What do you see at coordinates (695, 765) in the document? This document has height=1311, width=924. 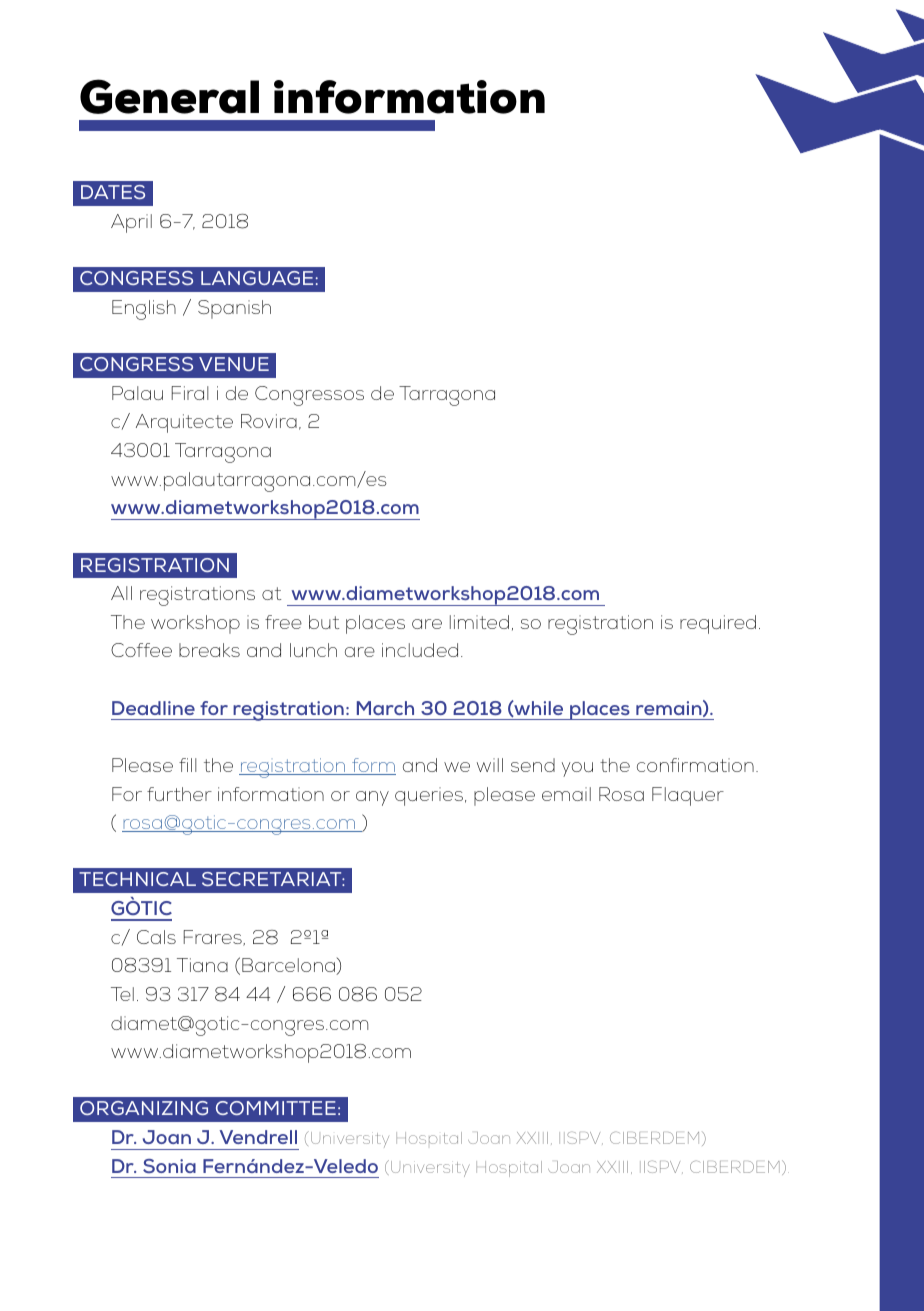 I see `confirmation` at bounding box center [695, 765].
